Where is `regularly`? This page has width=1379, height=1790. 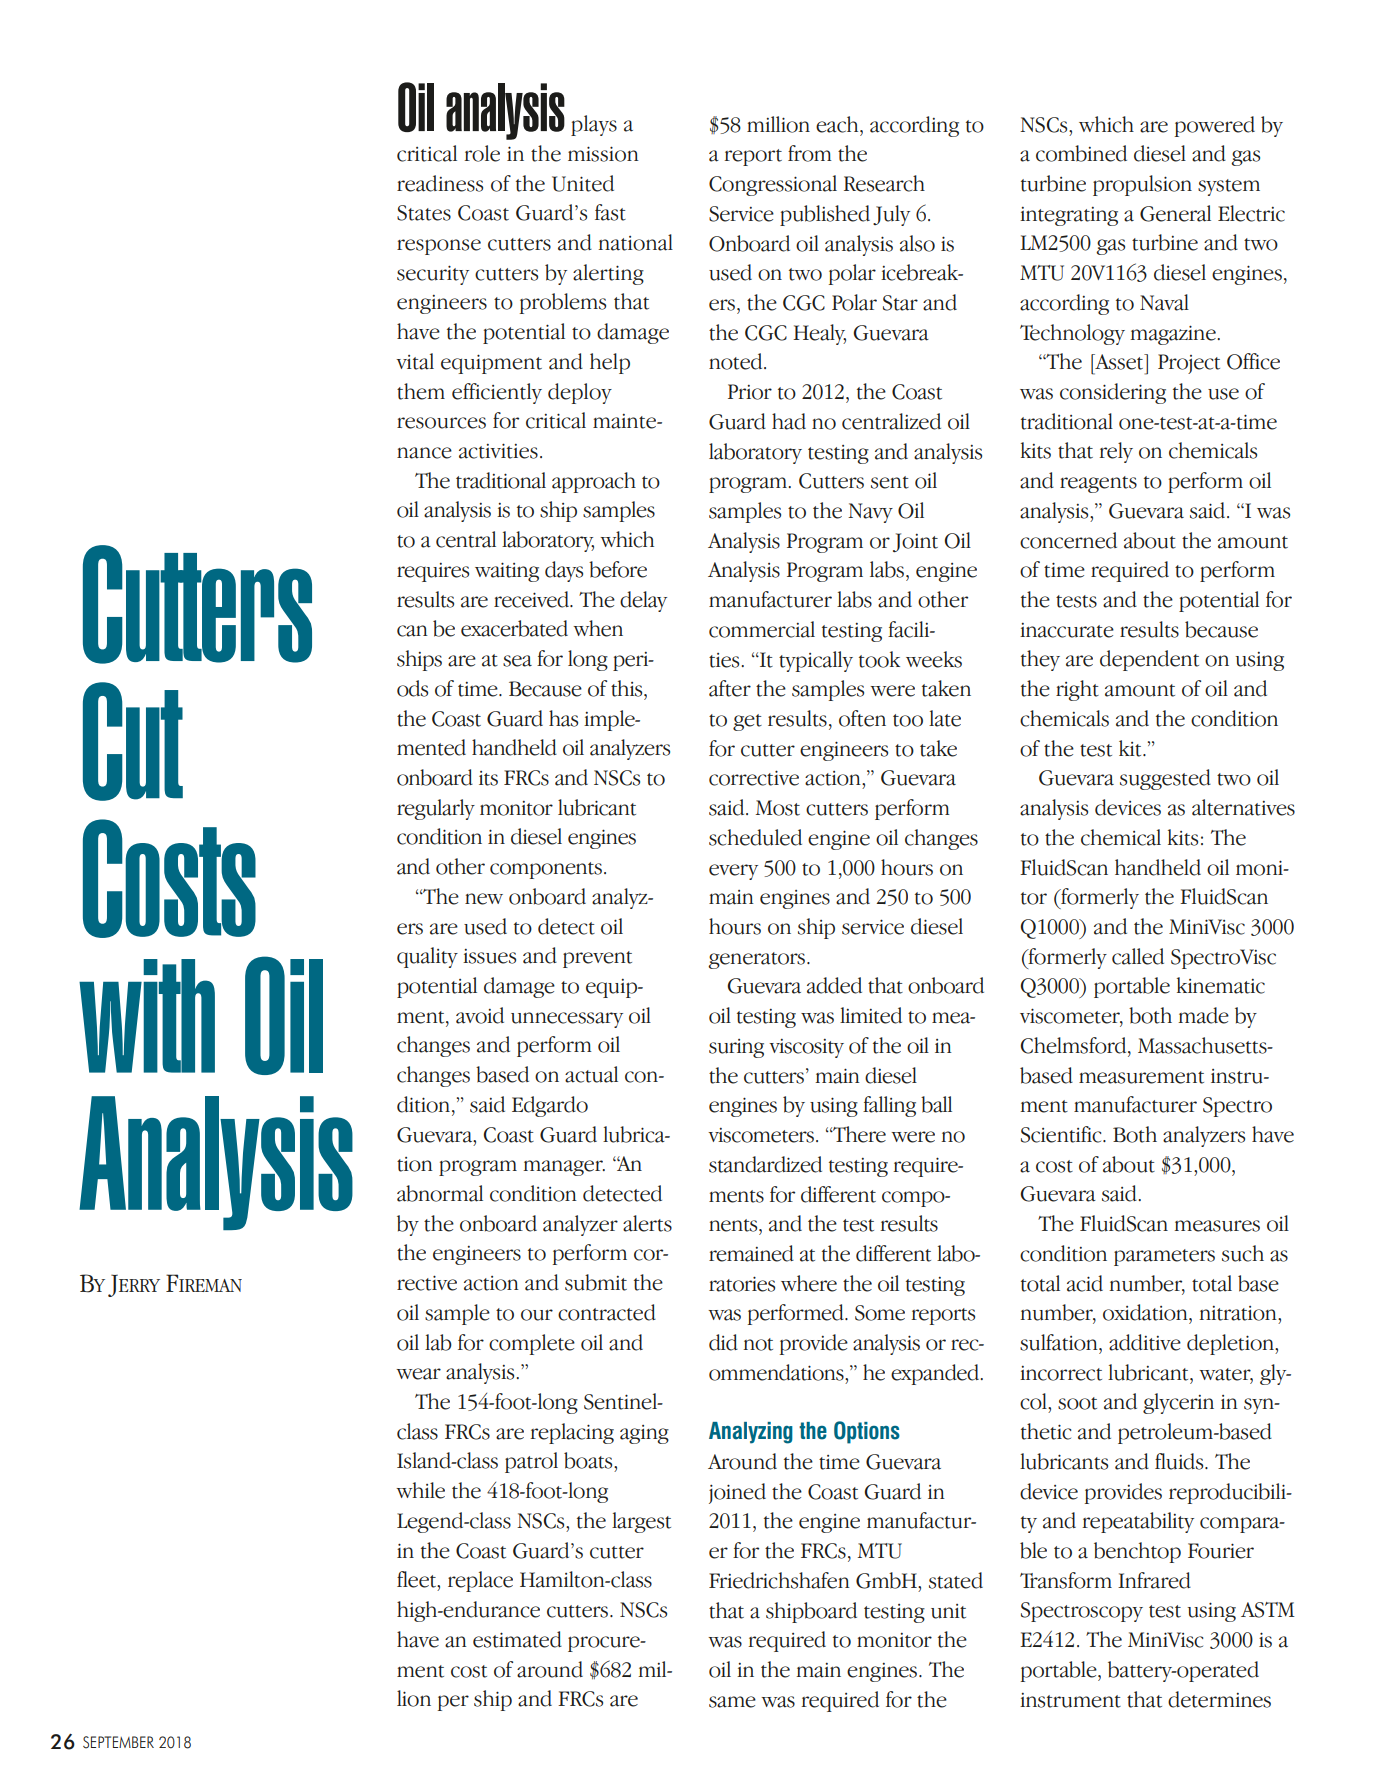
regularly is located at coordinates (436, 809).
